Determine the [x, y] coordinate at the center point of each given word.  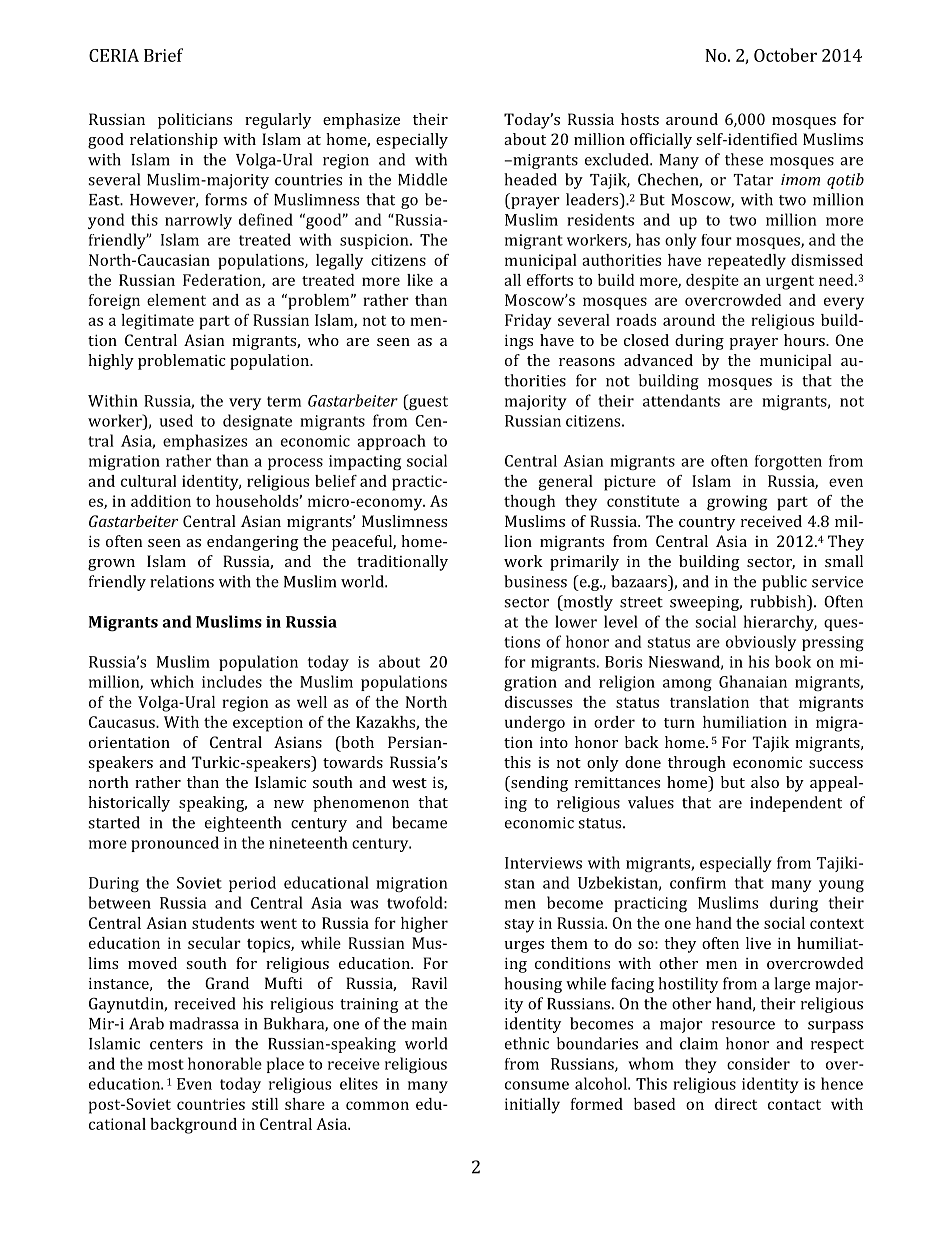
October [785, 55]
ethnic [527, 1043]
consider [758, 1063]
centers [176, 1044]
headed [530, 179]
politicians [195, 121]
